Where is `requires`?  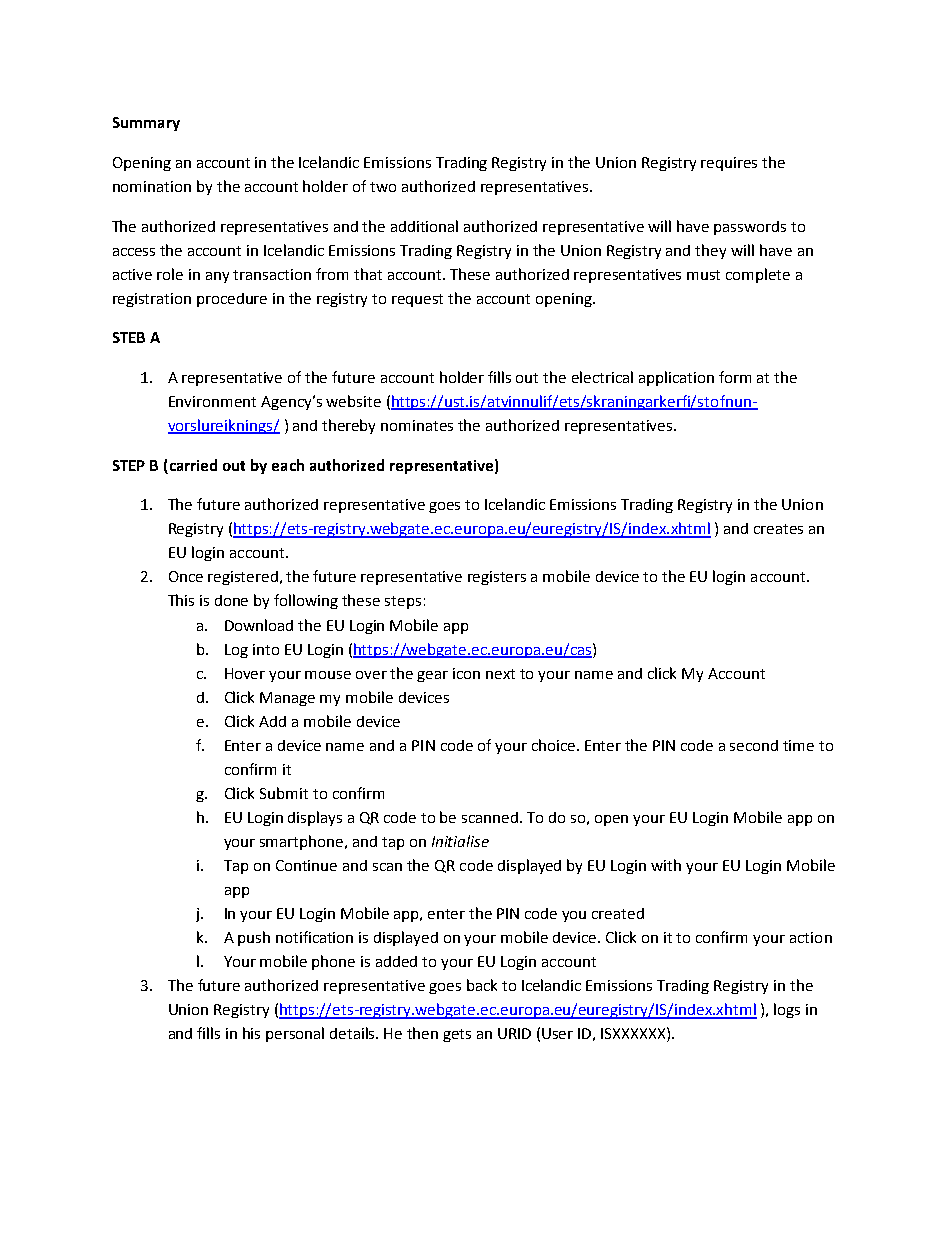 requires is located at coordinates (729, 164).
